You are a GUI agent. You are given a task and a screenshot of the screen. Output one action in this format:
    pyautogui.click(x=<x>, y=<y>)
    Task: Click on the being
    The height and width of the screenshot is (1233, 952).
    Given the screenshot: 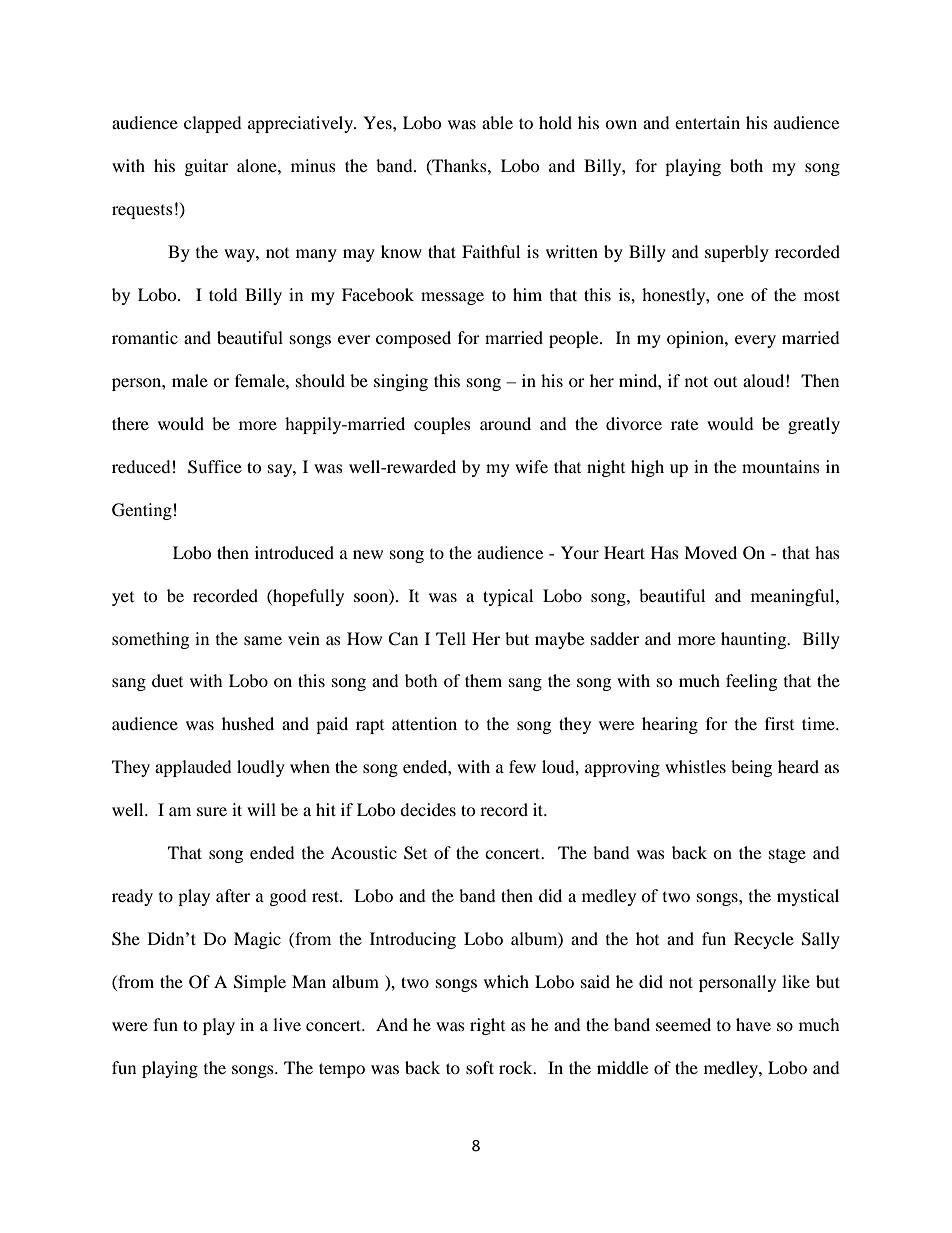 What is the action you would take?
    pyautogui.click(x=751, y=768)
